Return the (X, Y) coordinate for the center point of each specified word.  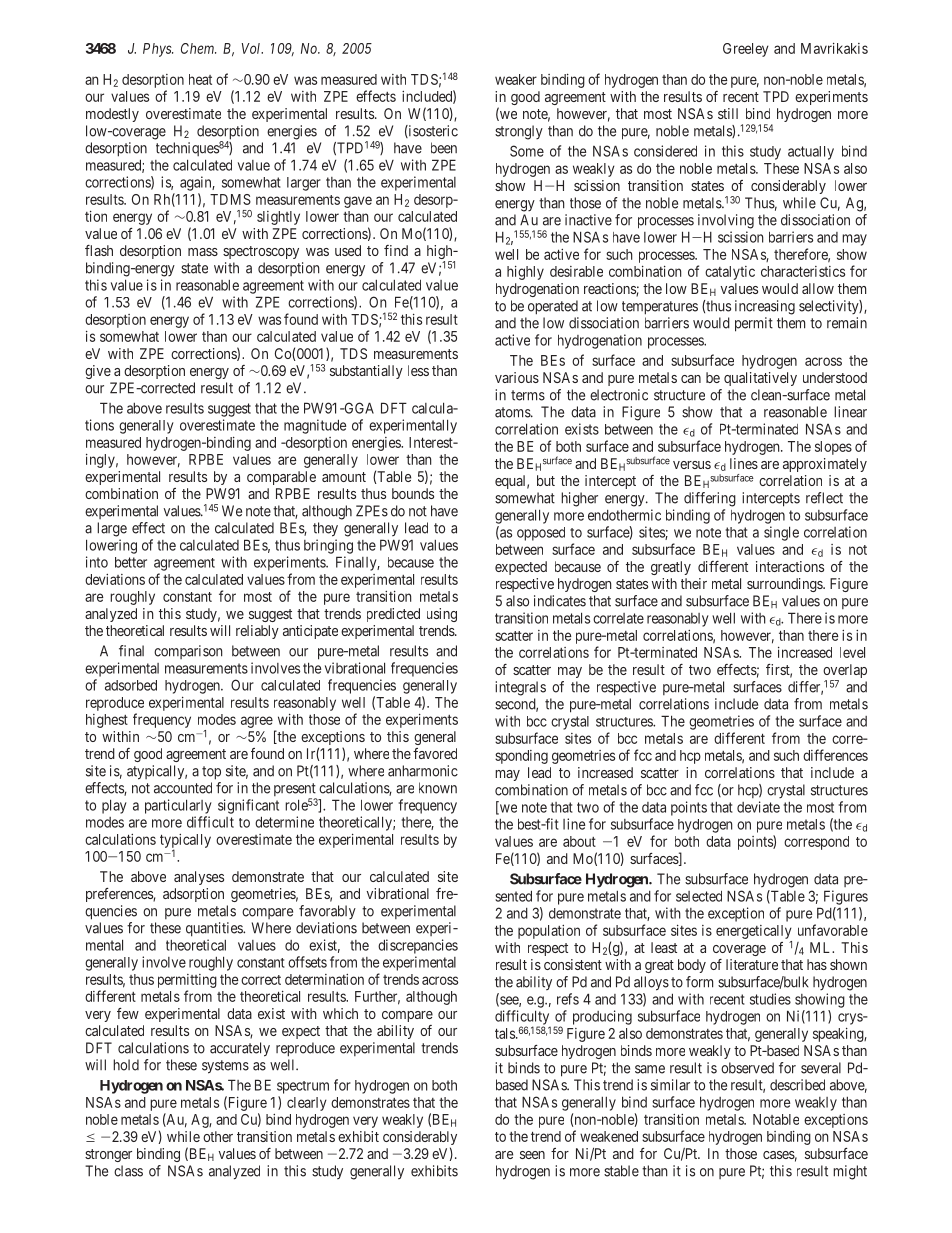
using (442, 615)
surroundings (785, 585)
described (797, 1085)
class (128, 1171)
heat (200, 79)
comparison (188, 652)
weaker (516, 79)
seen (532, 1155)
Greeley (746, 50)
